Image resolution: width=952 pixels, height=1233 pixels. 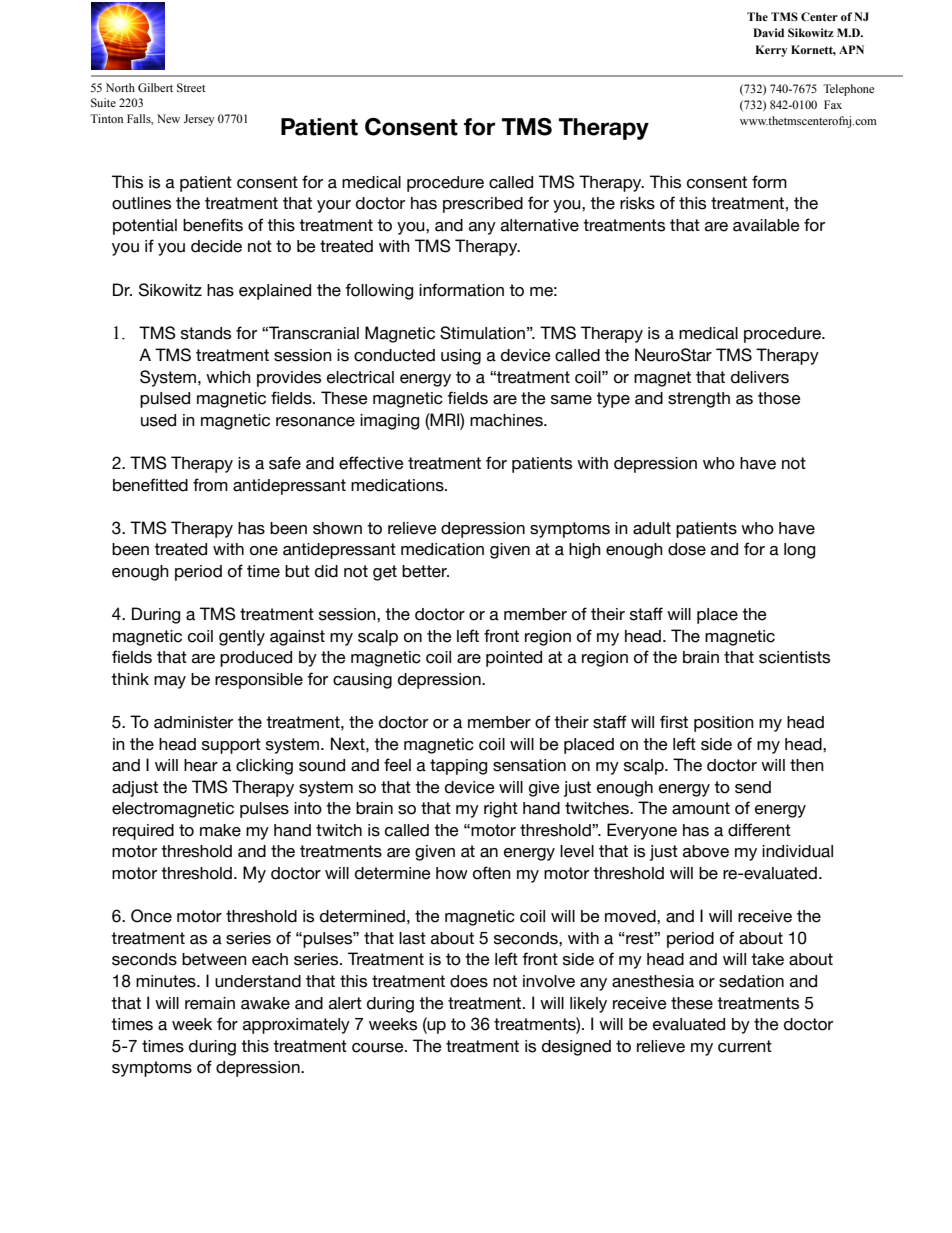 I want to click on Kerry, so click(x=771, y=51).
